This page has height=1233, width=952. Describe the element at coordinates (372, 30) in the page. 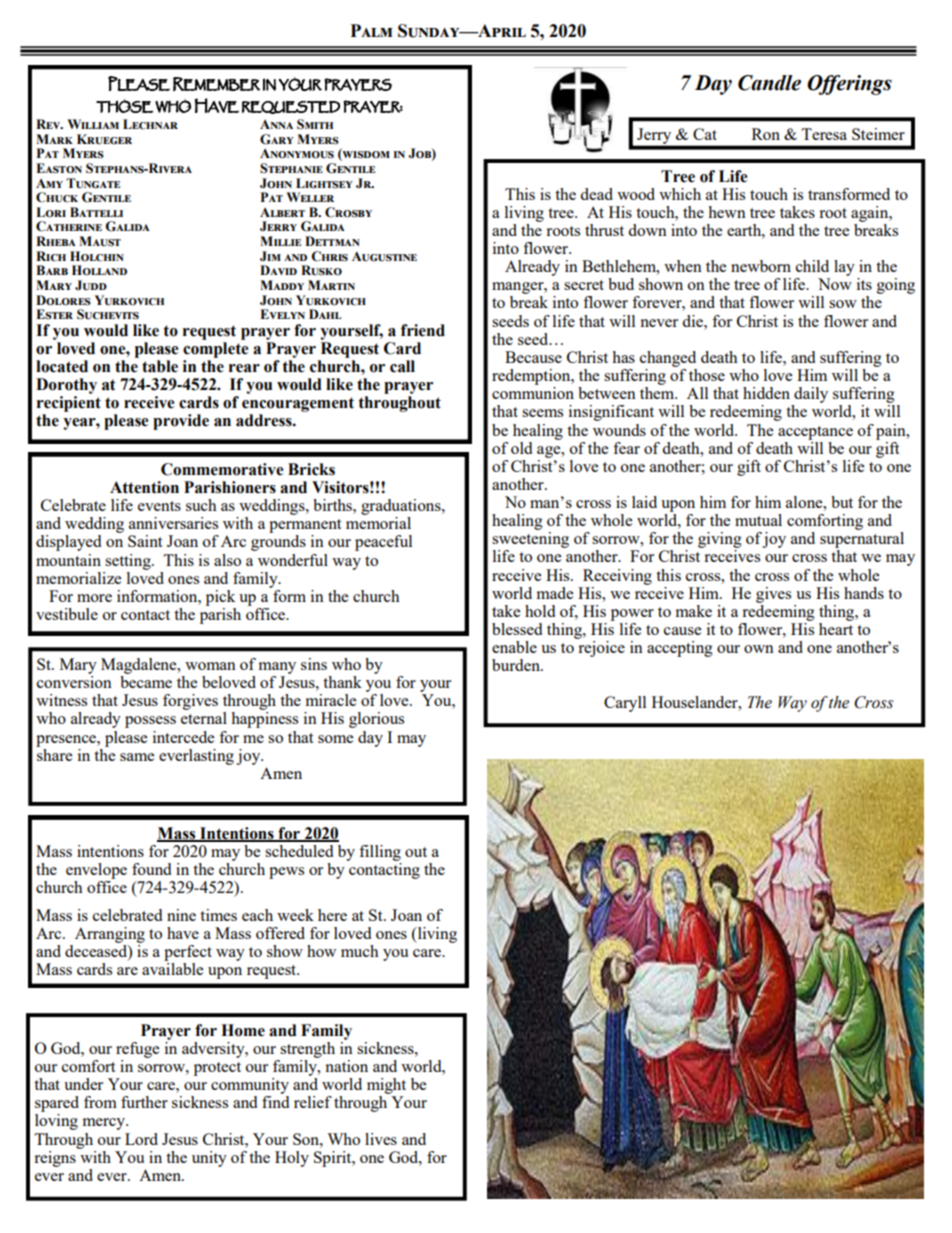

I see `Palm` at that location.
